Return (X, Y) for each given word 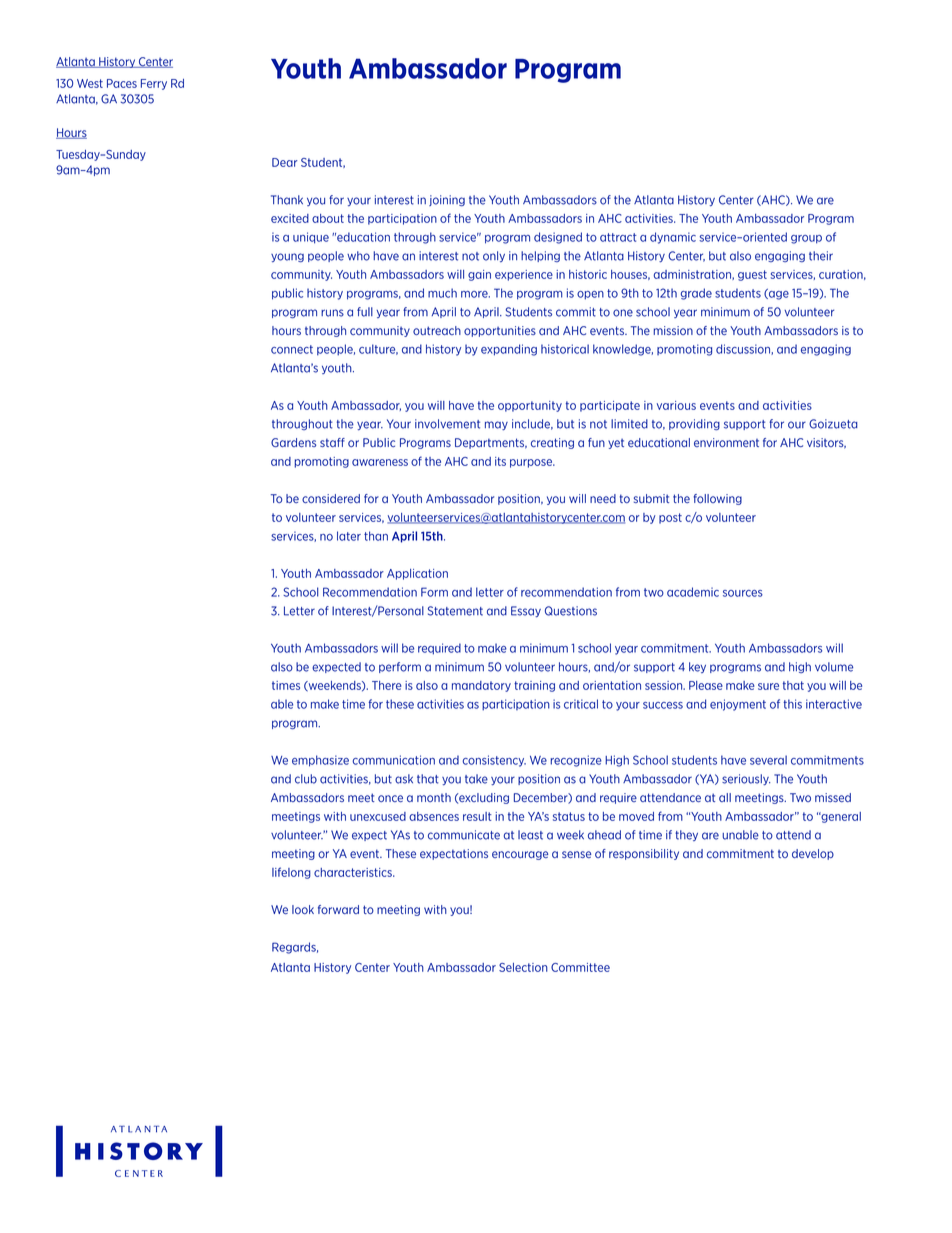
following (717, 499)
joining (447, 200)
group (806, 239)
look (303, 909)
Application (417, 574)
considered (331, 498)
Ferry (154, 84)
